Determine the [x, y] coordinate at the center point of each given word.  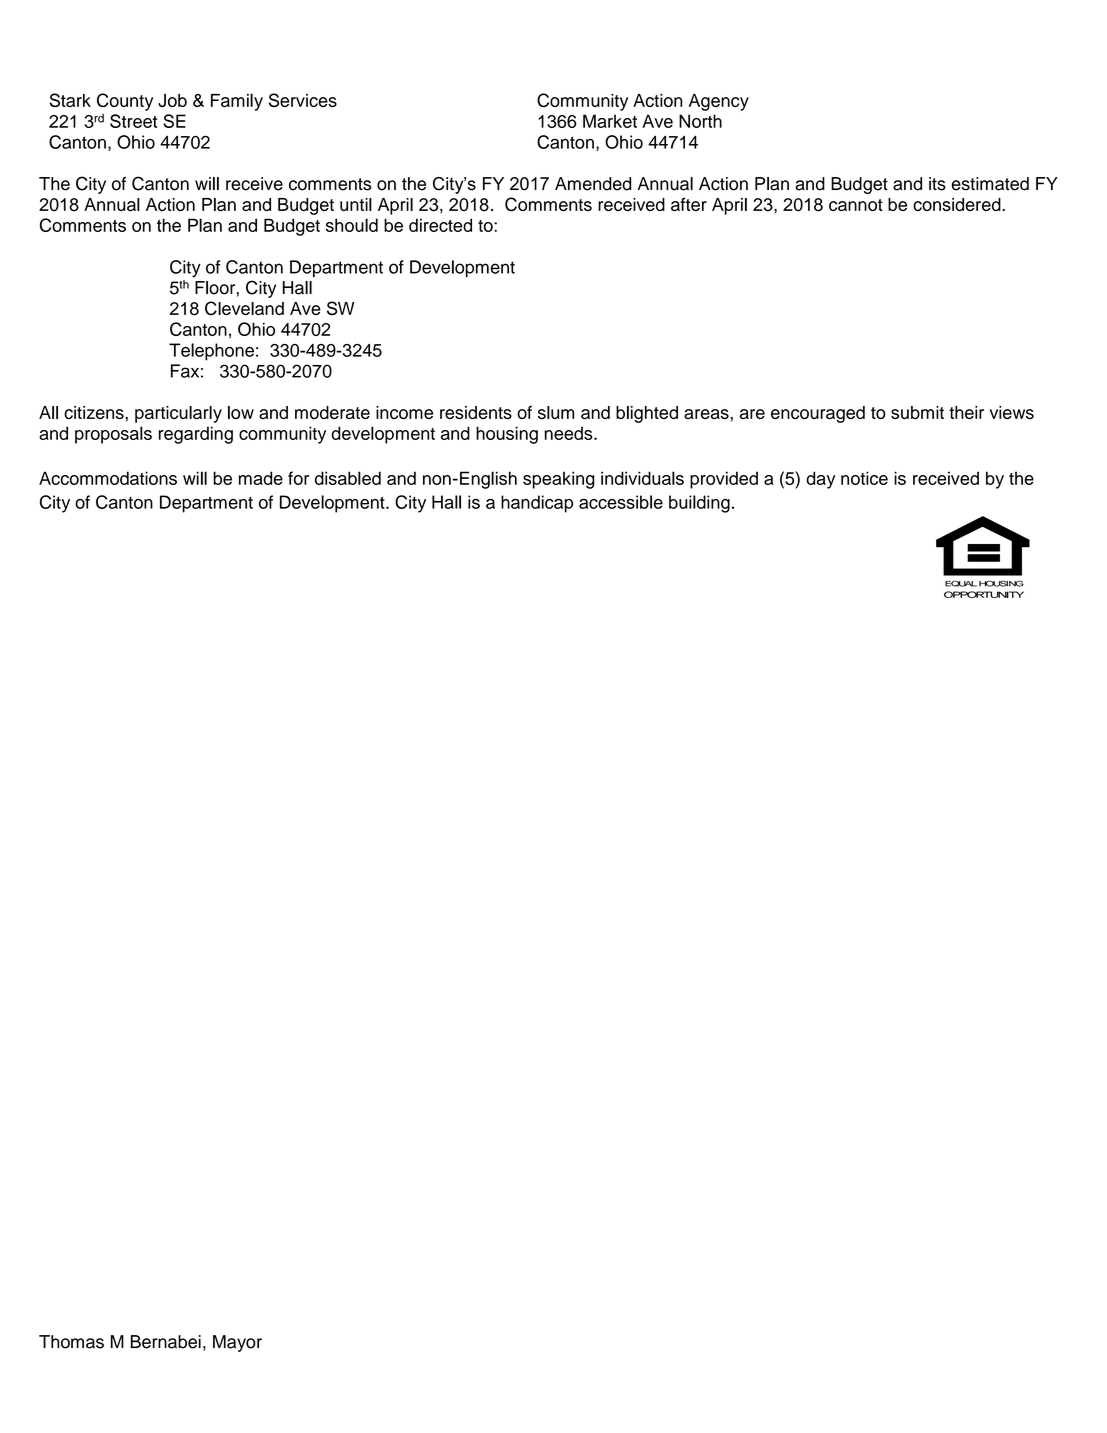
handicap [537, 504]
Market [610, 121]
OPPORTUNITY [984, 594]
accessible [621, 502]
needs [570, 433]
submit [917, 412]
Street [133, 121]
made [261, 478]
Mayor [237, 1343]
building [699, 504]
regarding [196, 435]
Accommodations [108, 478]
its [937, 184]
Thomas [71, 1342]
